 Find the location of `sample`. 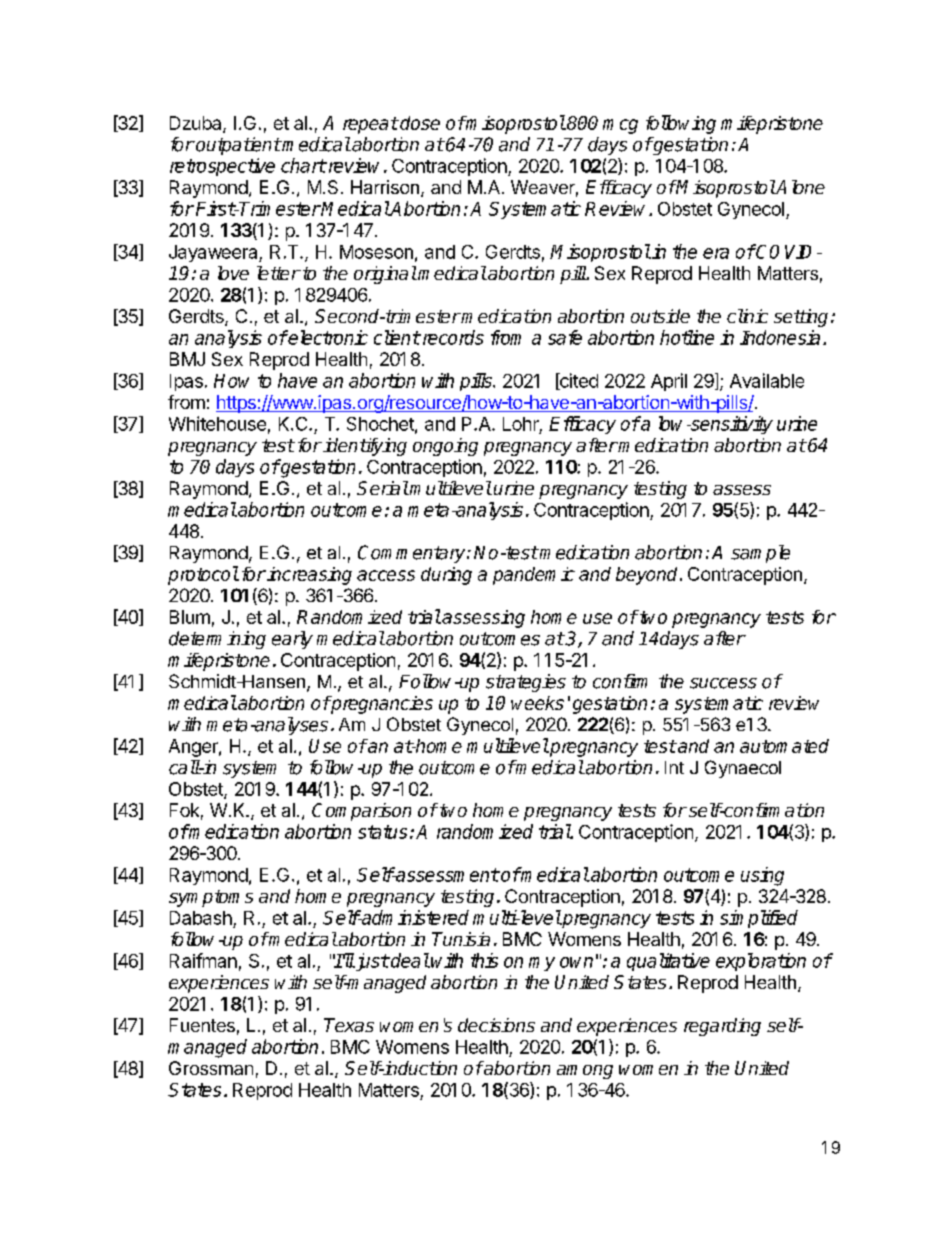

sample is located at coordinates (760, 554).
